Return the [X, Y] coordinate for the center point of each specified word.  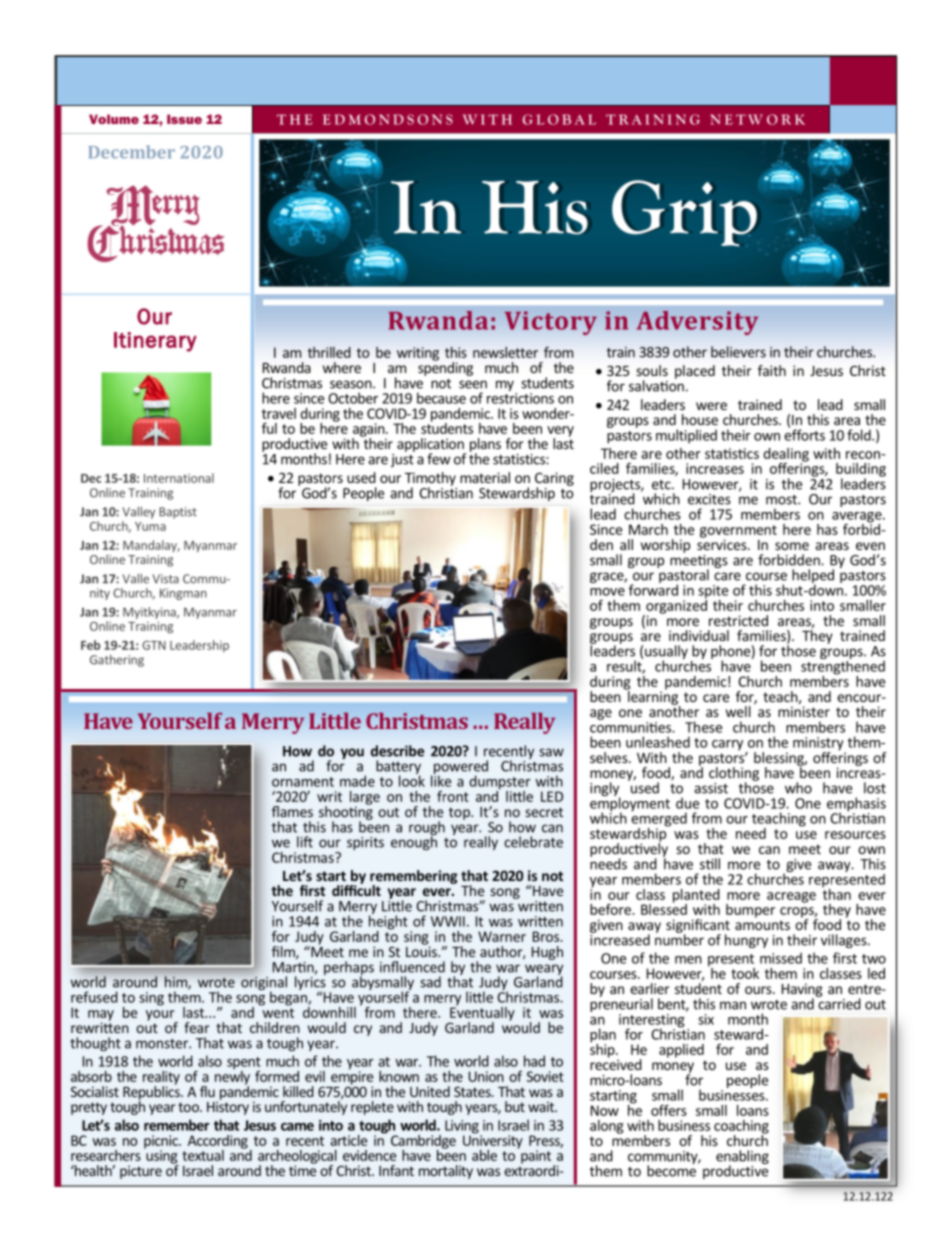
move [607, 592]
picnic [162, 1143]
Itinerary [155, 342]
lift [305, 842]
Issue [184, 119]
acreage [791, 897]
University [493, 1142]
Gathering [117, 661]
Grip [685, 213]
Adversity [697, 323]
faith [772, 370]
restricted [738, 620]
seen [473, 384]
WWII [448, 921]
